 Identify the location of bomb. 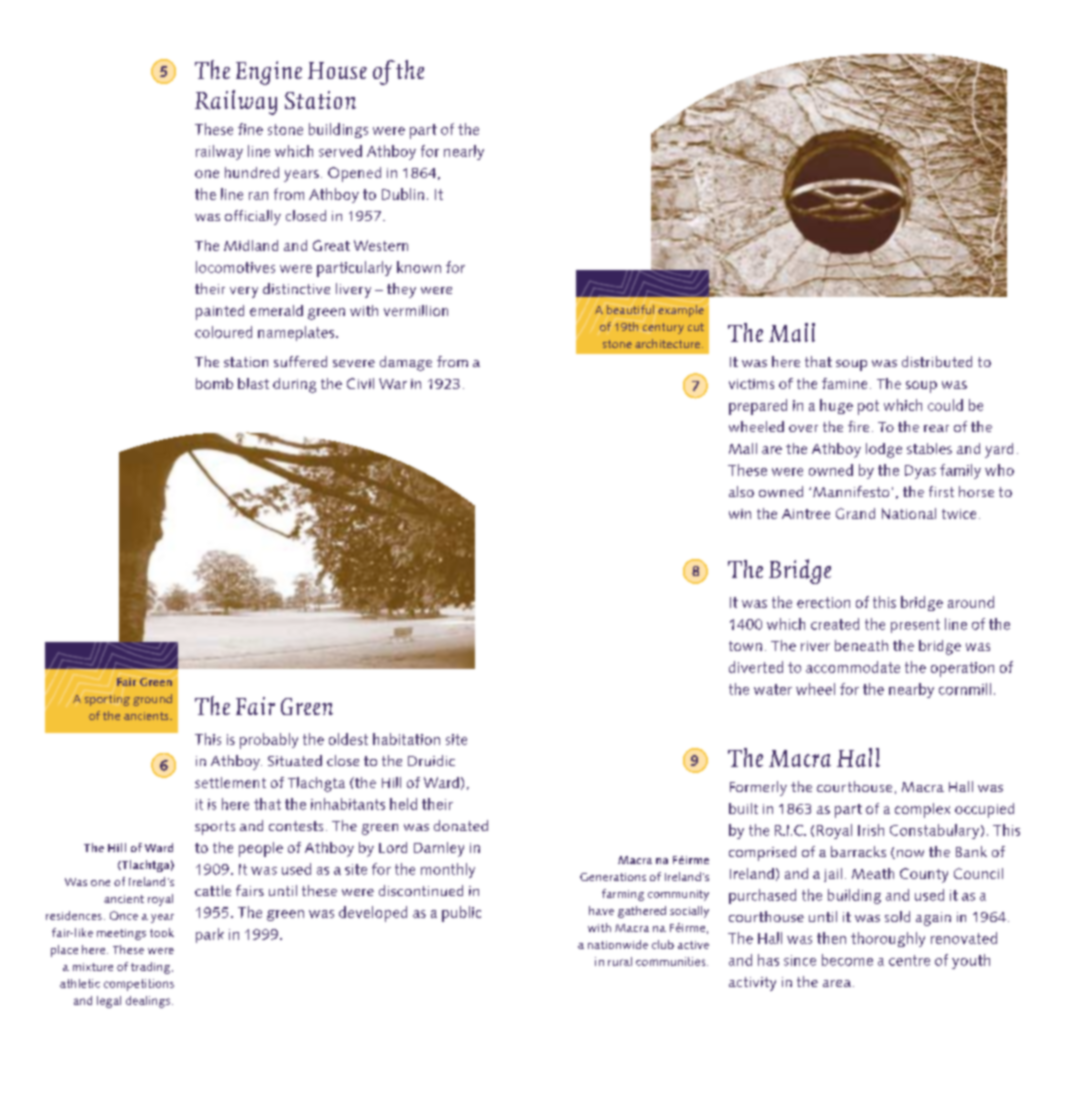
(214, 383).
